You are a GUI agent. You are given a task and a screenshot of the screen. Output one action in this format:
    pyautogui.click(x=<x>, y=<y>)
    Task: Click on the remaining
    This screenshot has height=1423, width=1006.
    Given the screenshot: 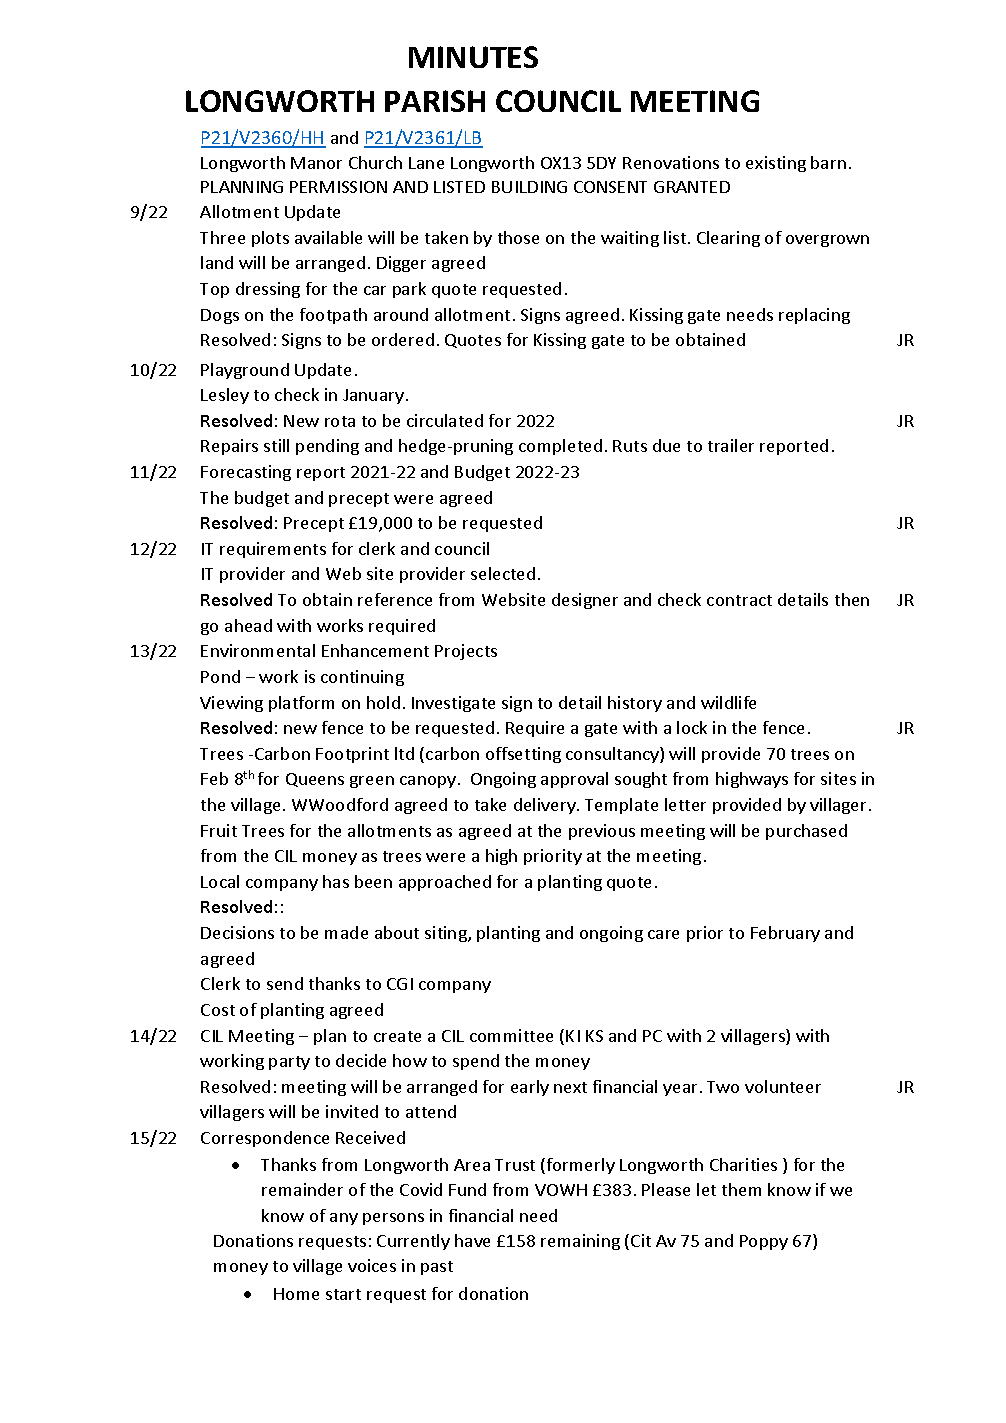 What is the action you would take?
    pyautogui.click(x=580, y=1242)
